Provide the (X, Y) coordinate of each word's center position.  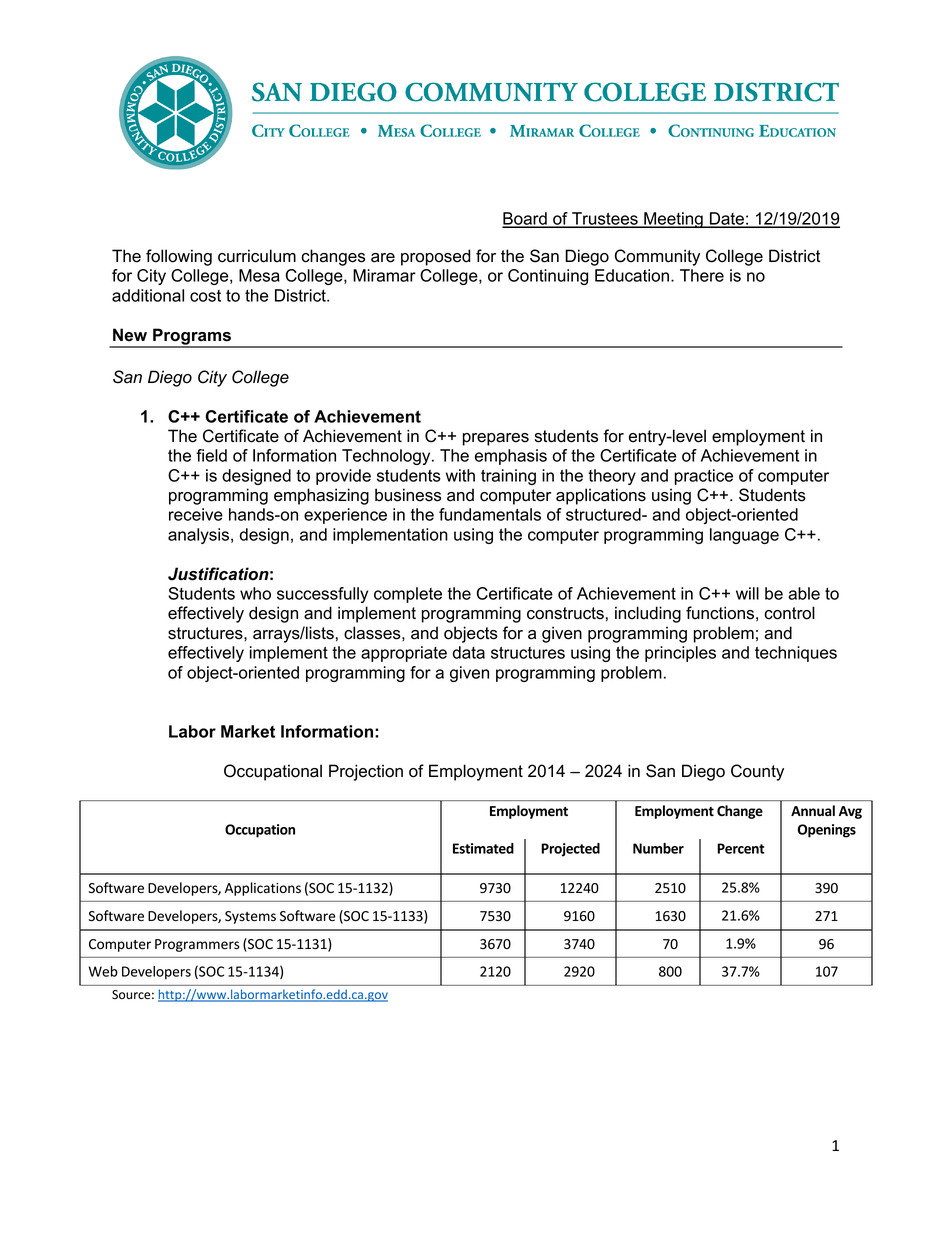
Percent (741, 848)
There (702, 275)
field (211, 455)
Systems (250, 917)
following (179, 257)
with (460, 475)
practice (704, 477)
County (757, 772)
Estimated (483, 848)
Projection (366, 772)
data (469, 652)
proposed (435, 257)
